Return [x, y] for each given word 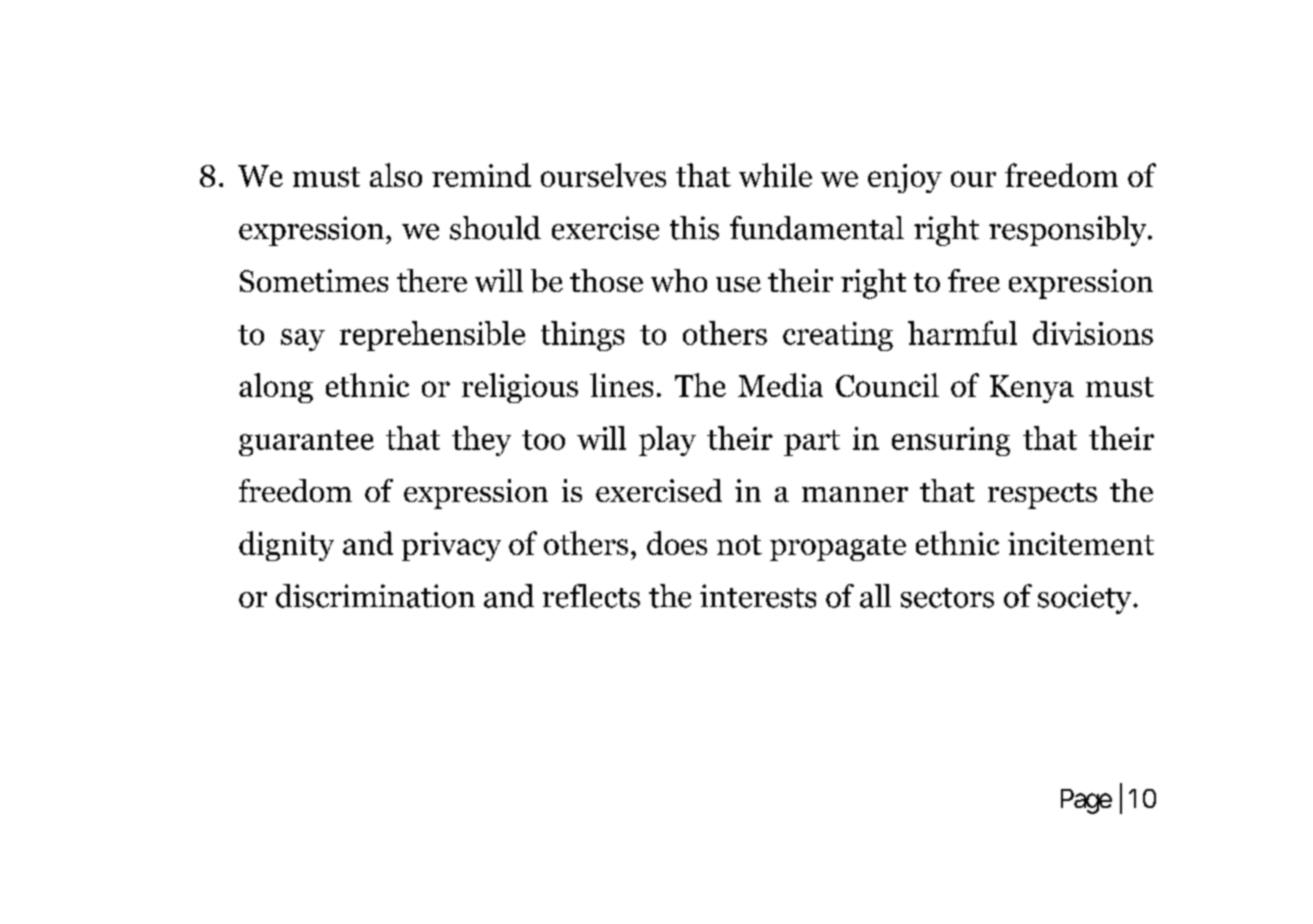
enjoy [905, 178]
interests [758, 596]
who [679, 280]
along [276, 388]
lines [621, 385]
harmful [962, 333]
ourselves [603, 175]
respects [1042, 496]
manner [855, 494]
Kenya [1032, 389]
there [432, 280]
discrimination [375, 596]
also [396, 175]
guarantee [306, 443]
